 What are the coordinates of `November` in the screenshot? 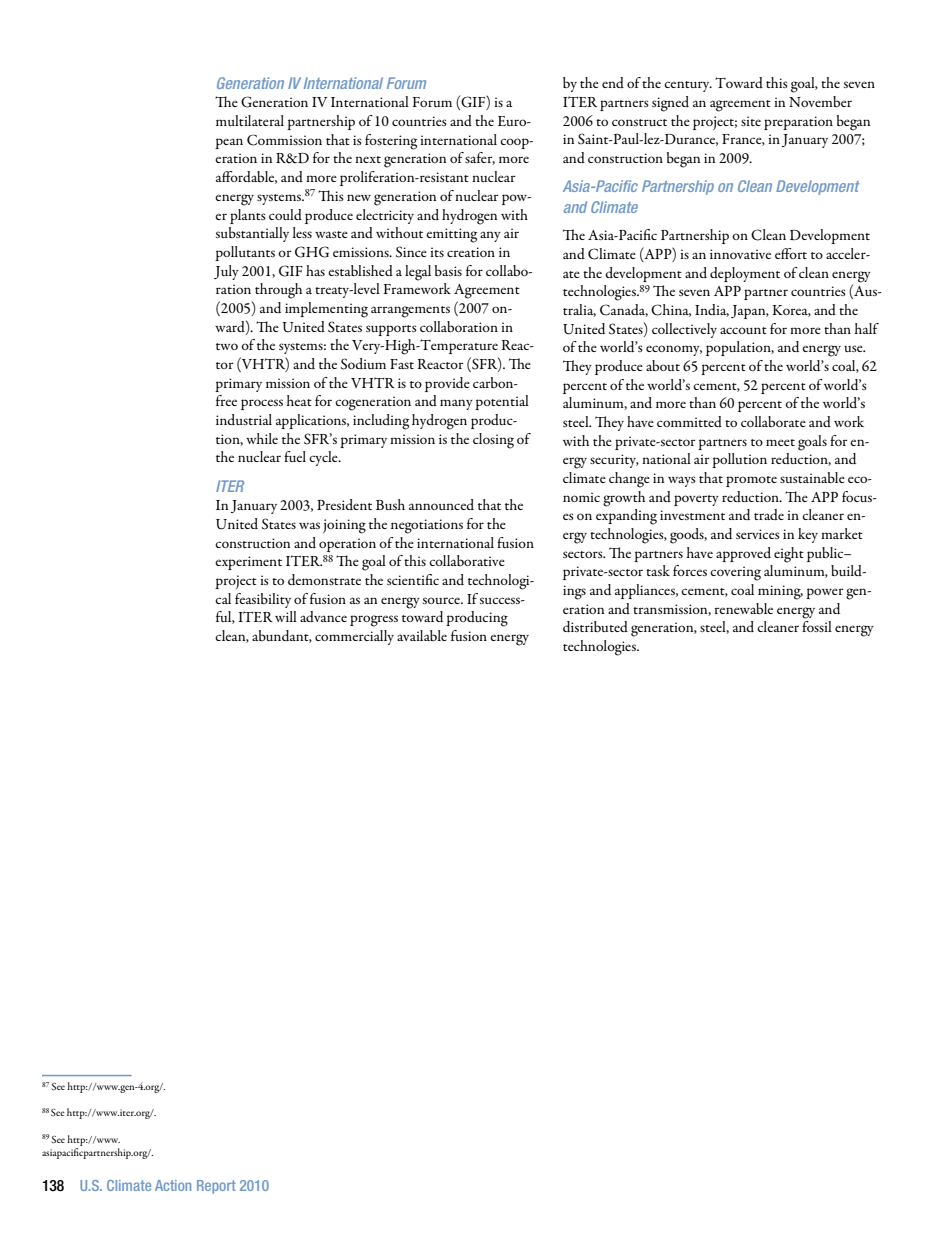 It's located at (820, 101).
